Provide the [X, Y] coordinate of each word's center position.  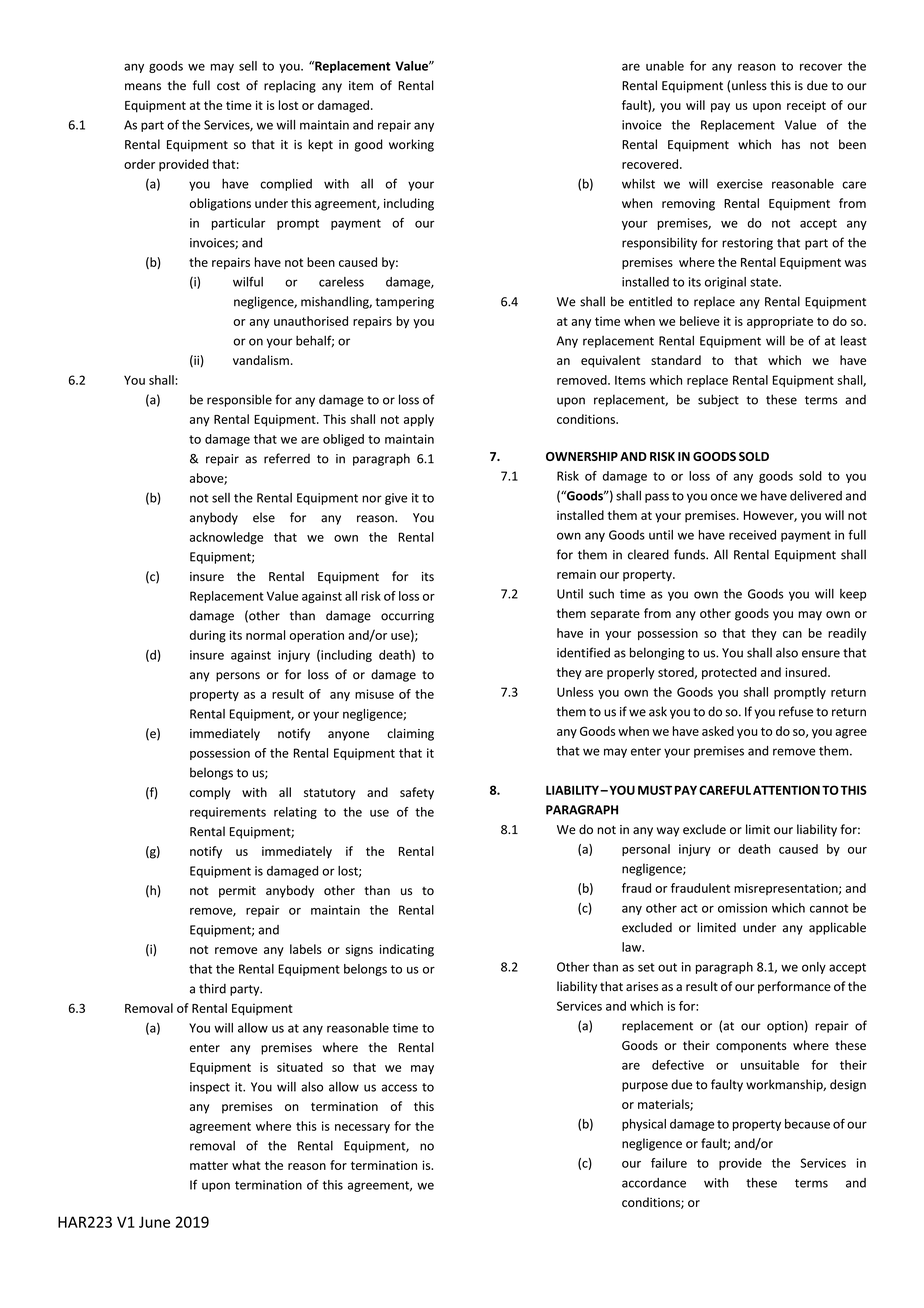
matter [209, 1165]
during [208, 636]
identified [583, 652]
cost [228, 86]
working [411, 145]
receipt [806, 106]
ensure [821, 654]
